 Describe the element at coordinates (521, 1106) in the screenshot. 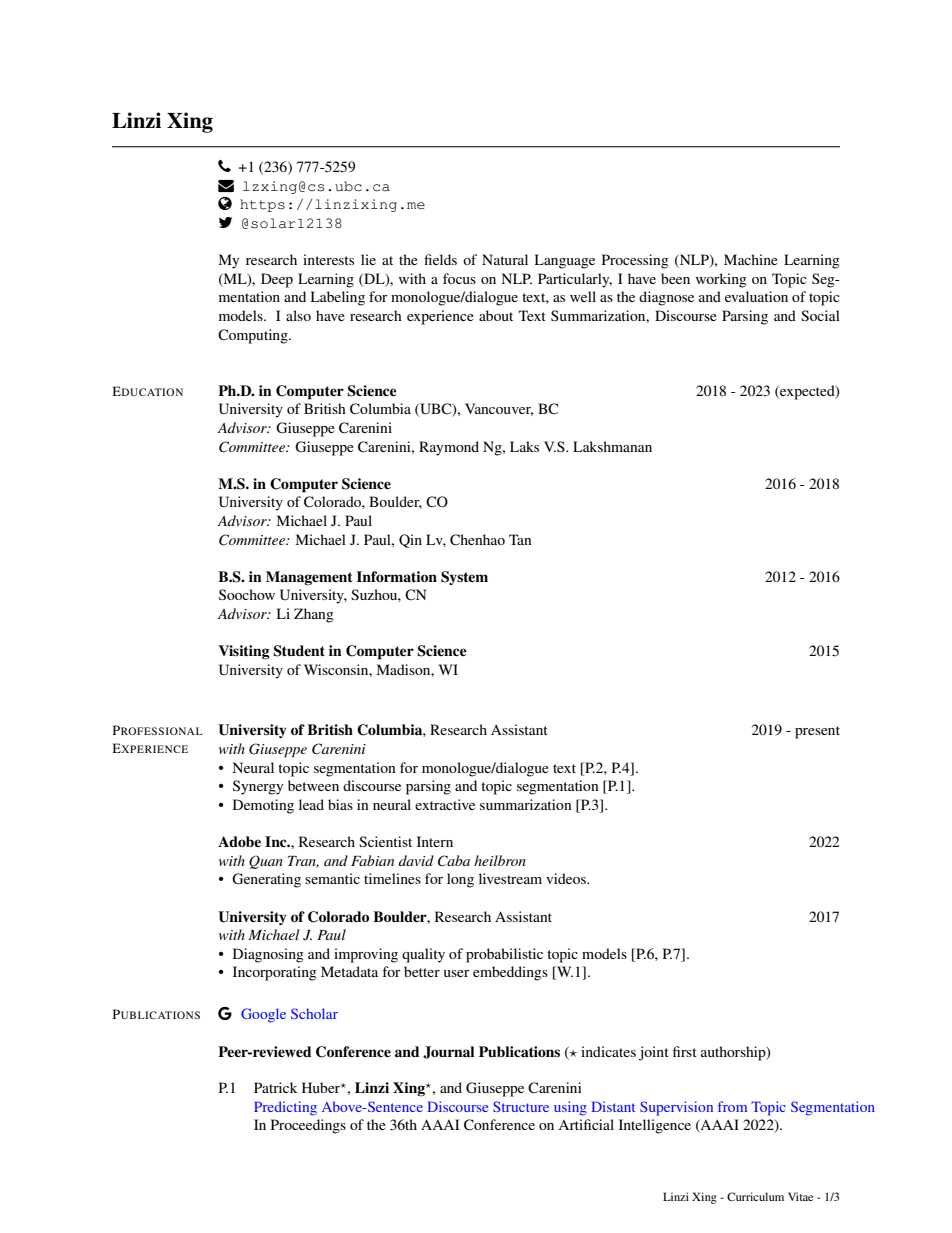

I see `Structure` at that location.
